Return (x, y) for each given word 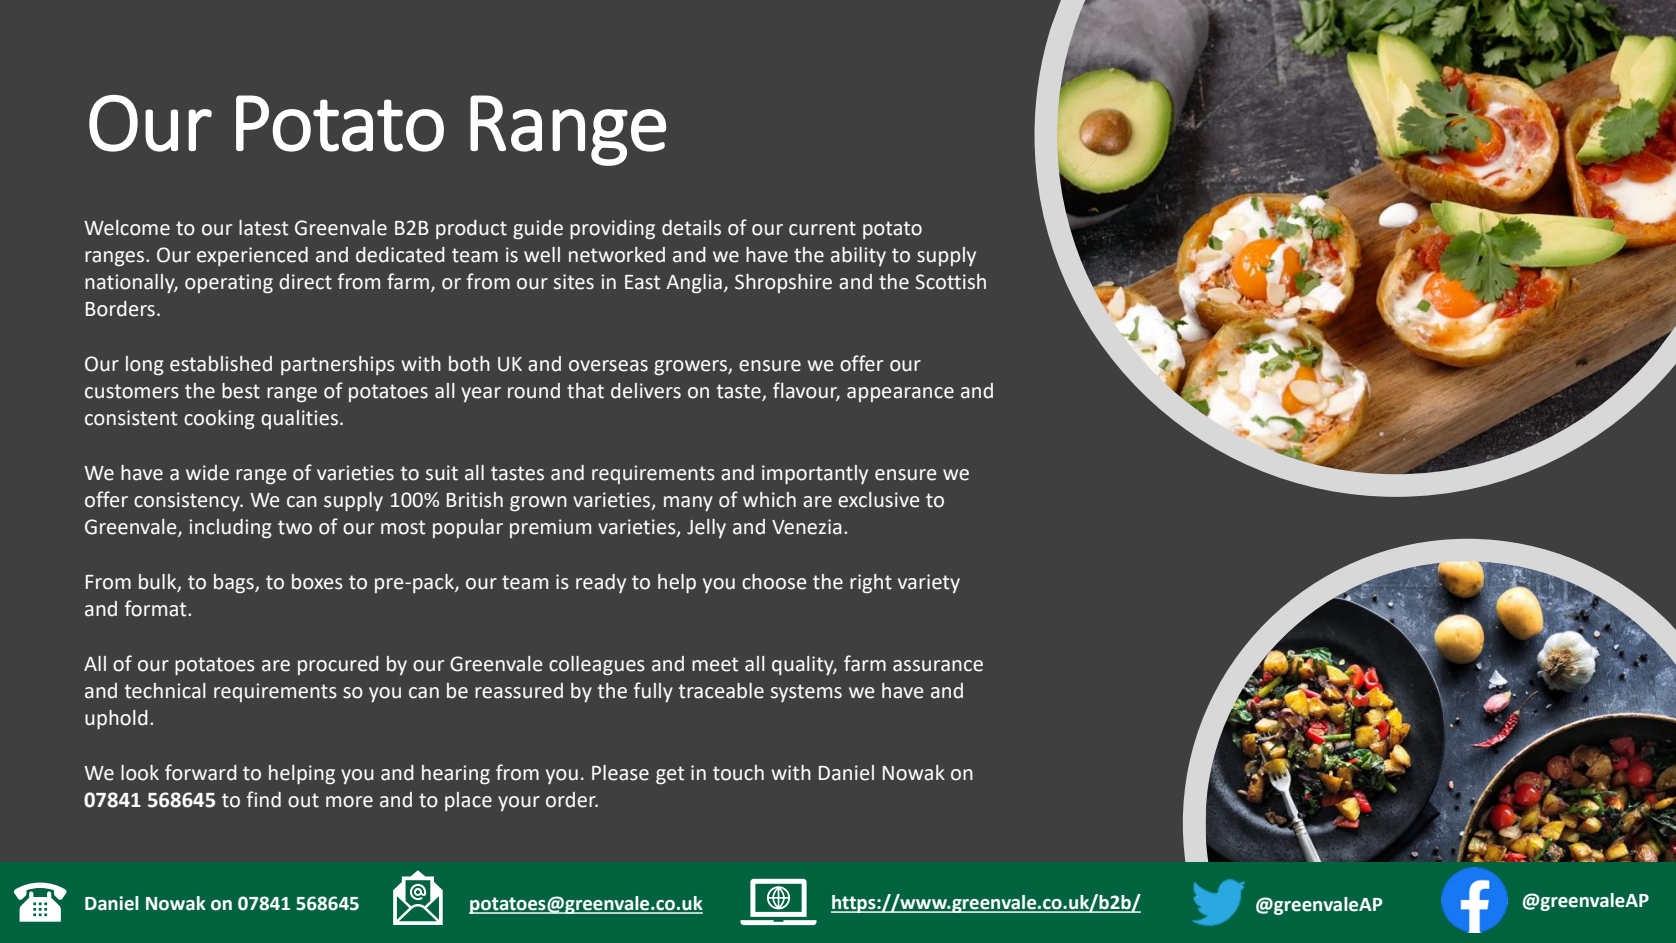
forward (201, 772)
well (542, 255)
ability (858, 256)
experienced (252, 256)
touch (738, 773)
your (519, 803)
